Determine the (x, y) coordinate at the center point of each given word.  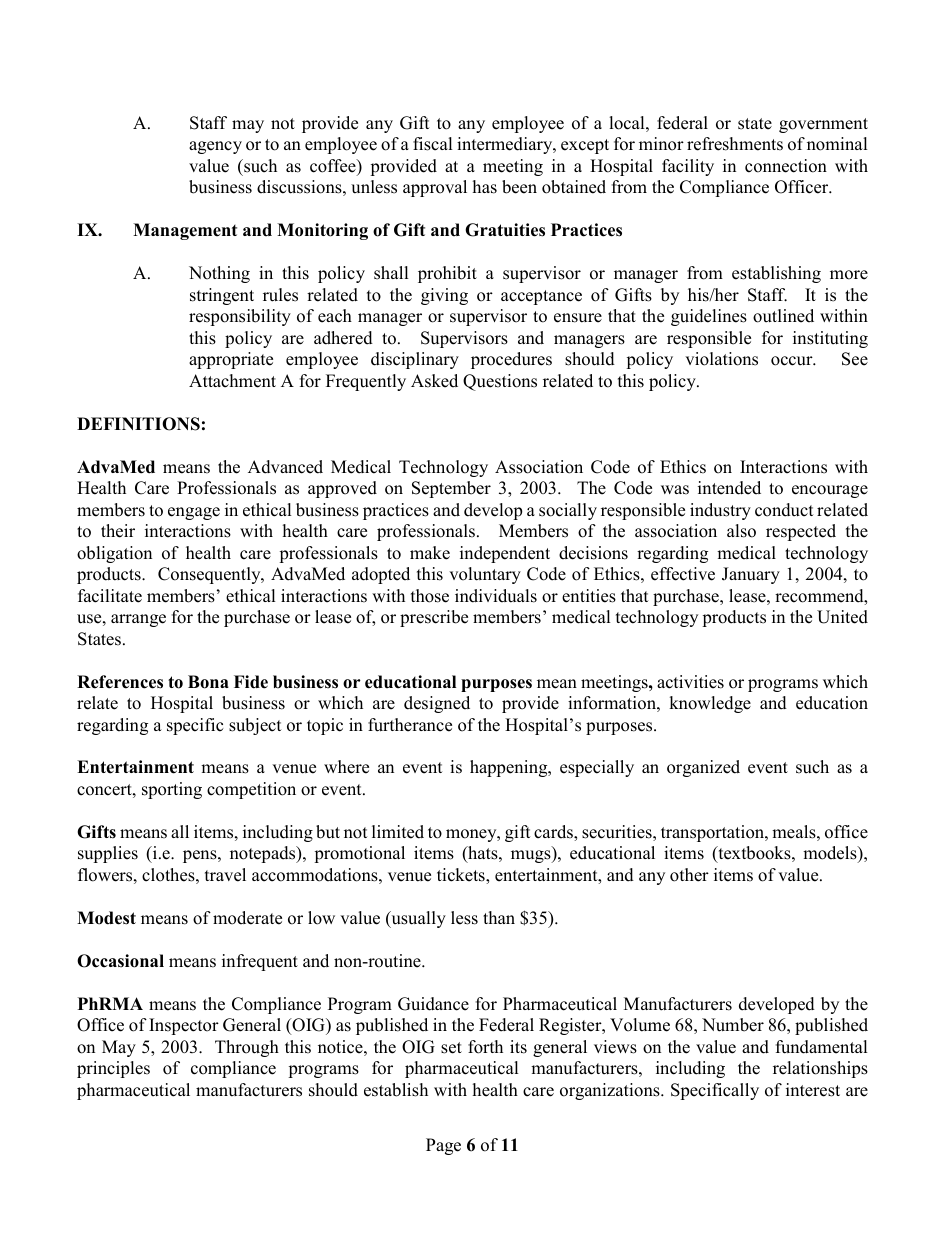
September (451, 489)
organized (703, 768)
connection (786, 166)
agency (215, 147)
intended (729, 488)
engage (194, 513)
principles (113, 1069)
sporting (172, 790)
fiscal (433, 144)
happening (510, 768)
